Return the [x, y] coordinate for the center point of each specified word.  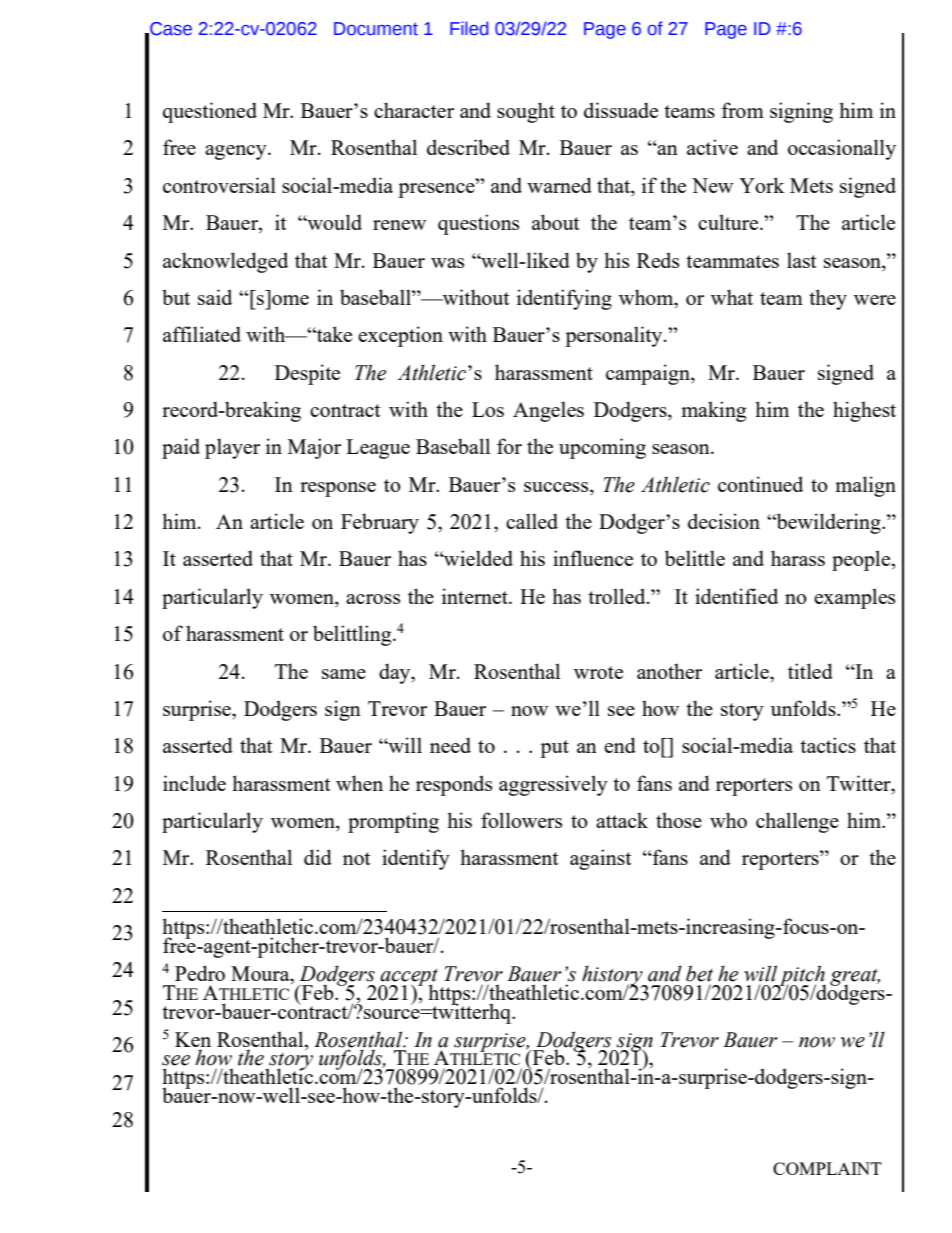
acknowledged [225, 262]
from [742, 110]
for [509, 446]
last [802, 260]
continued [760, 484]
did [318, 857]
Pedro [200, 973]
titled [810, 671]
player [232, 448]
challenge [797, 822]
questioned [210, 112]
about [556, 222]
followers [521, 820]
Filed [469, 28]
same [344, 674]
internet [476, 596]
